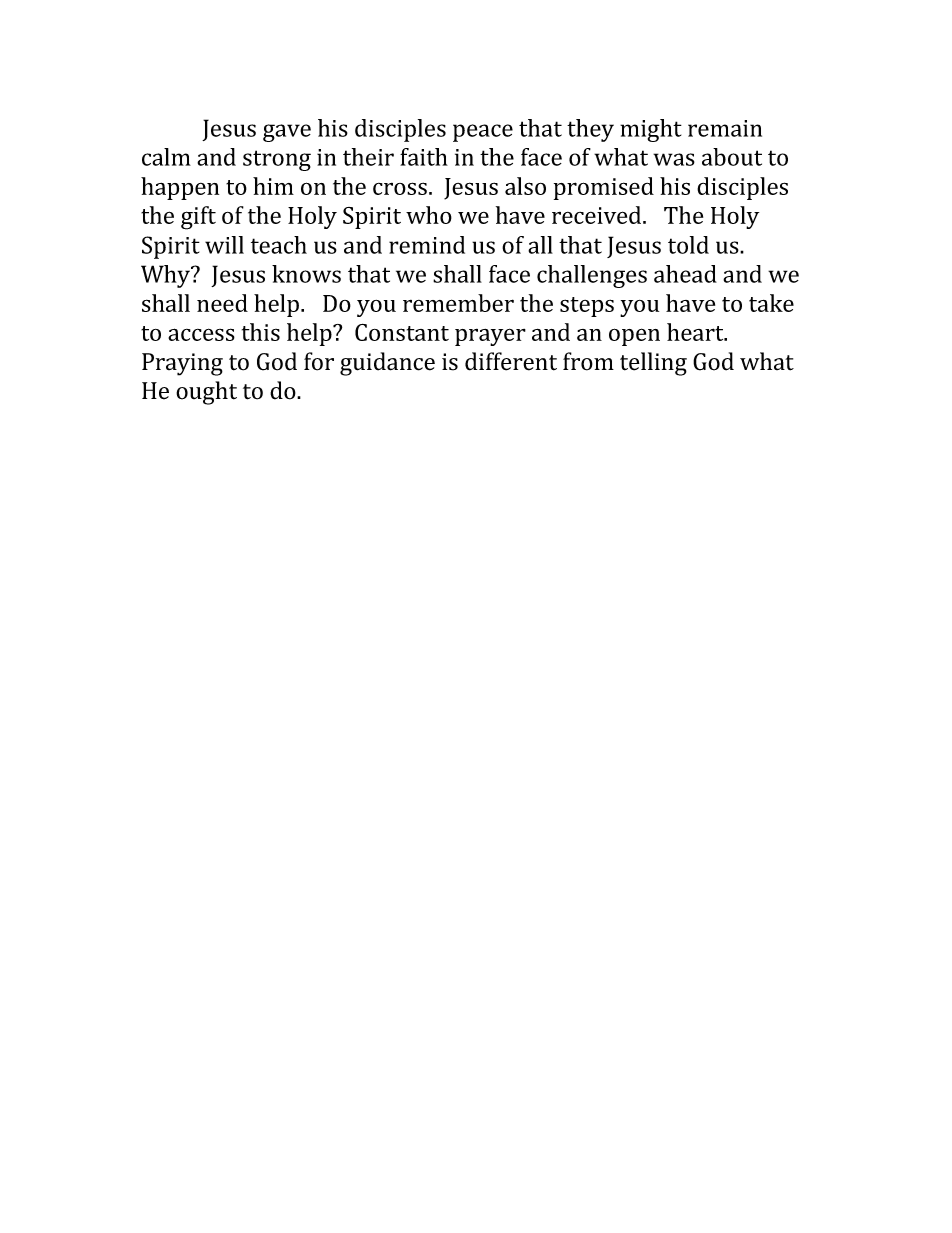 This image has width=952, height=1233. I want to click on this, so click(261, 332).
